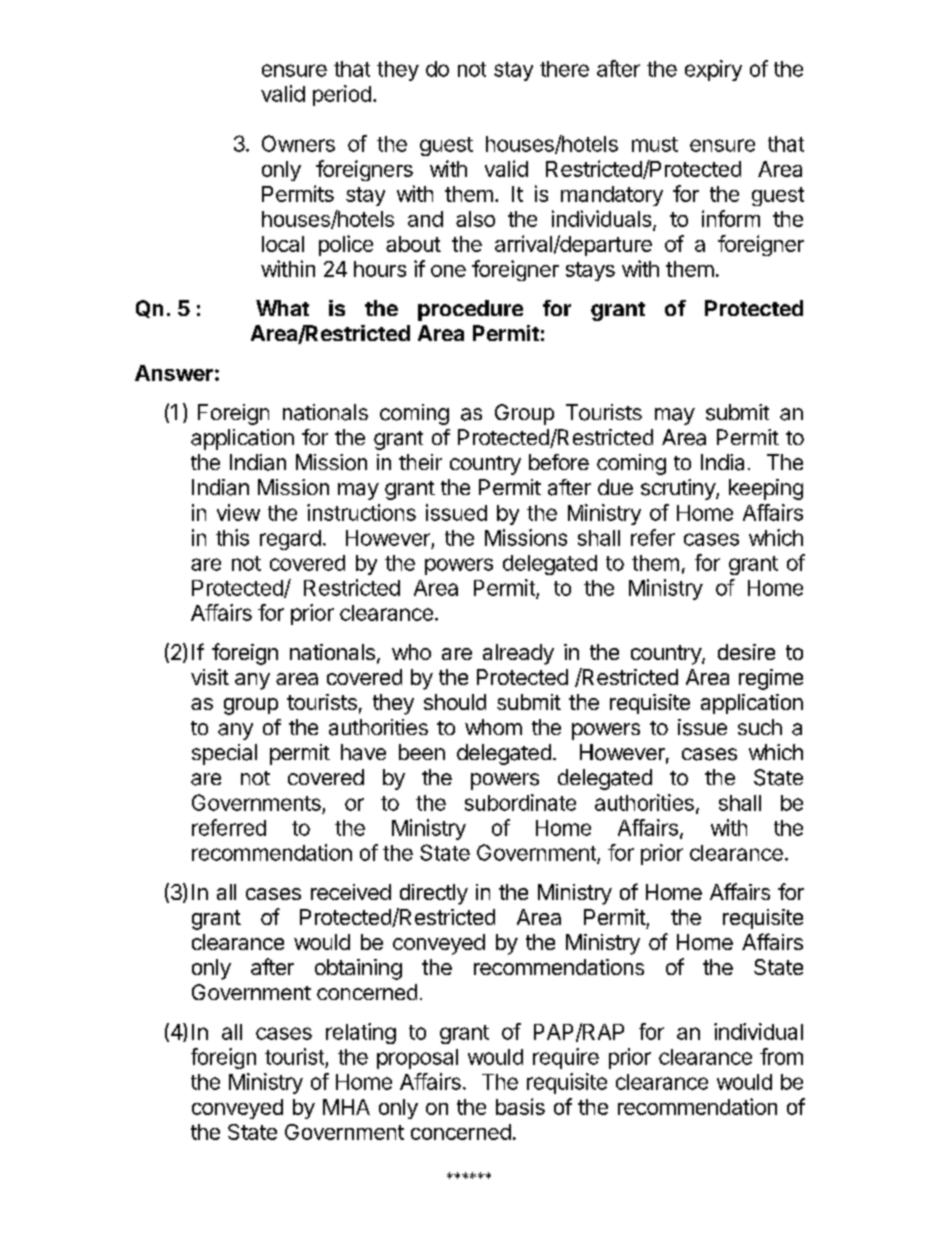 The height and width of the screenshot is (1233, 952). What do you see at coordinates (298, 143) in the screenshot?
I see `Owners` at bounding box center [298, 143].
